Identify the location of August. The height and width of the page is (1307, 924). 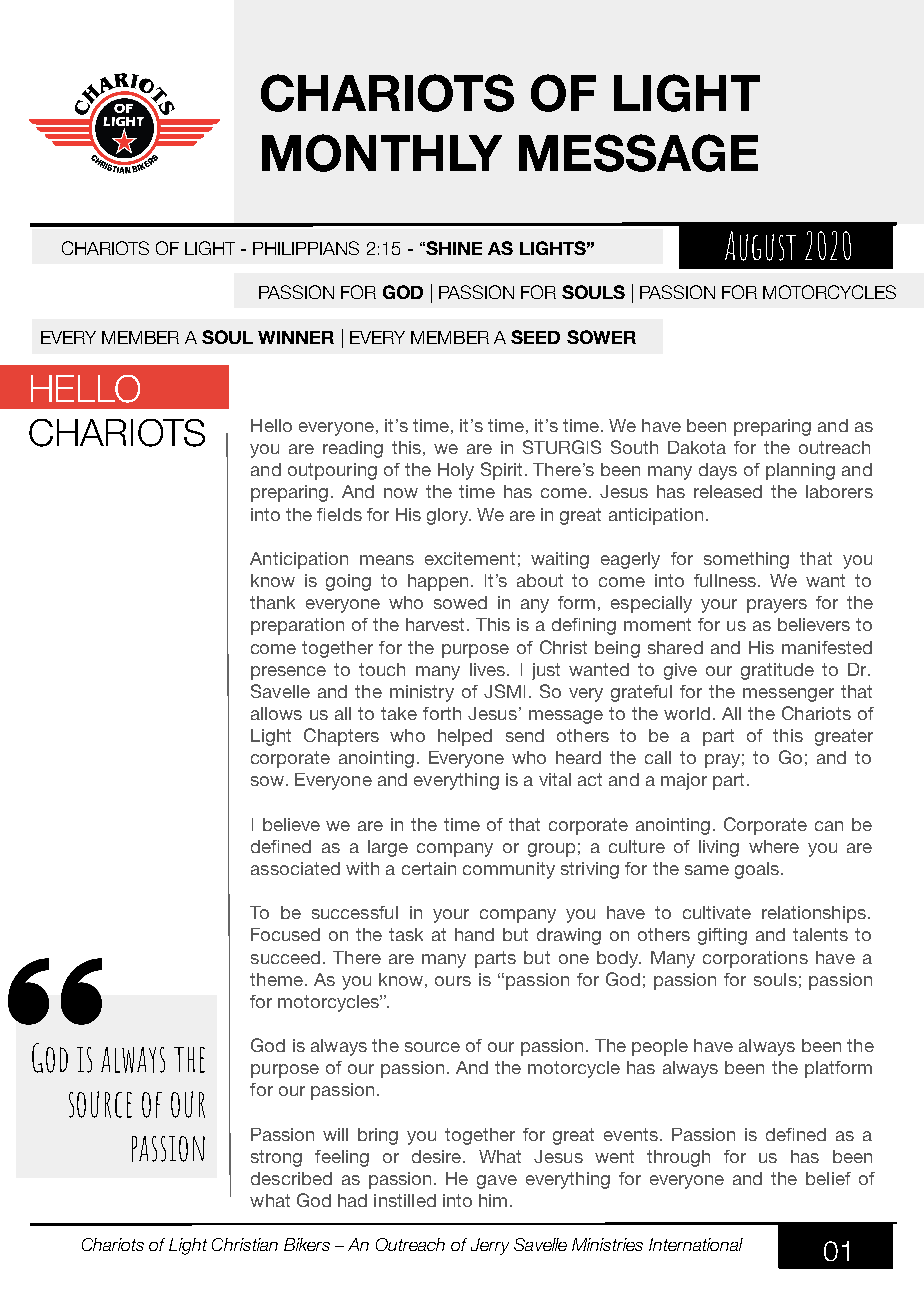
(760, 246).
